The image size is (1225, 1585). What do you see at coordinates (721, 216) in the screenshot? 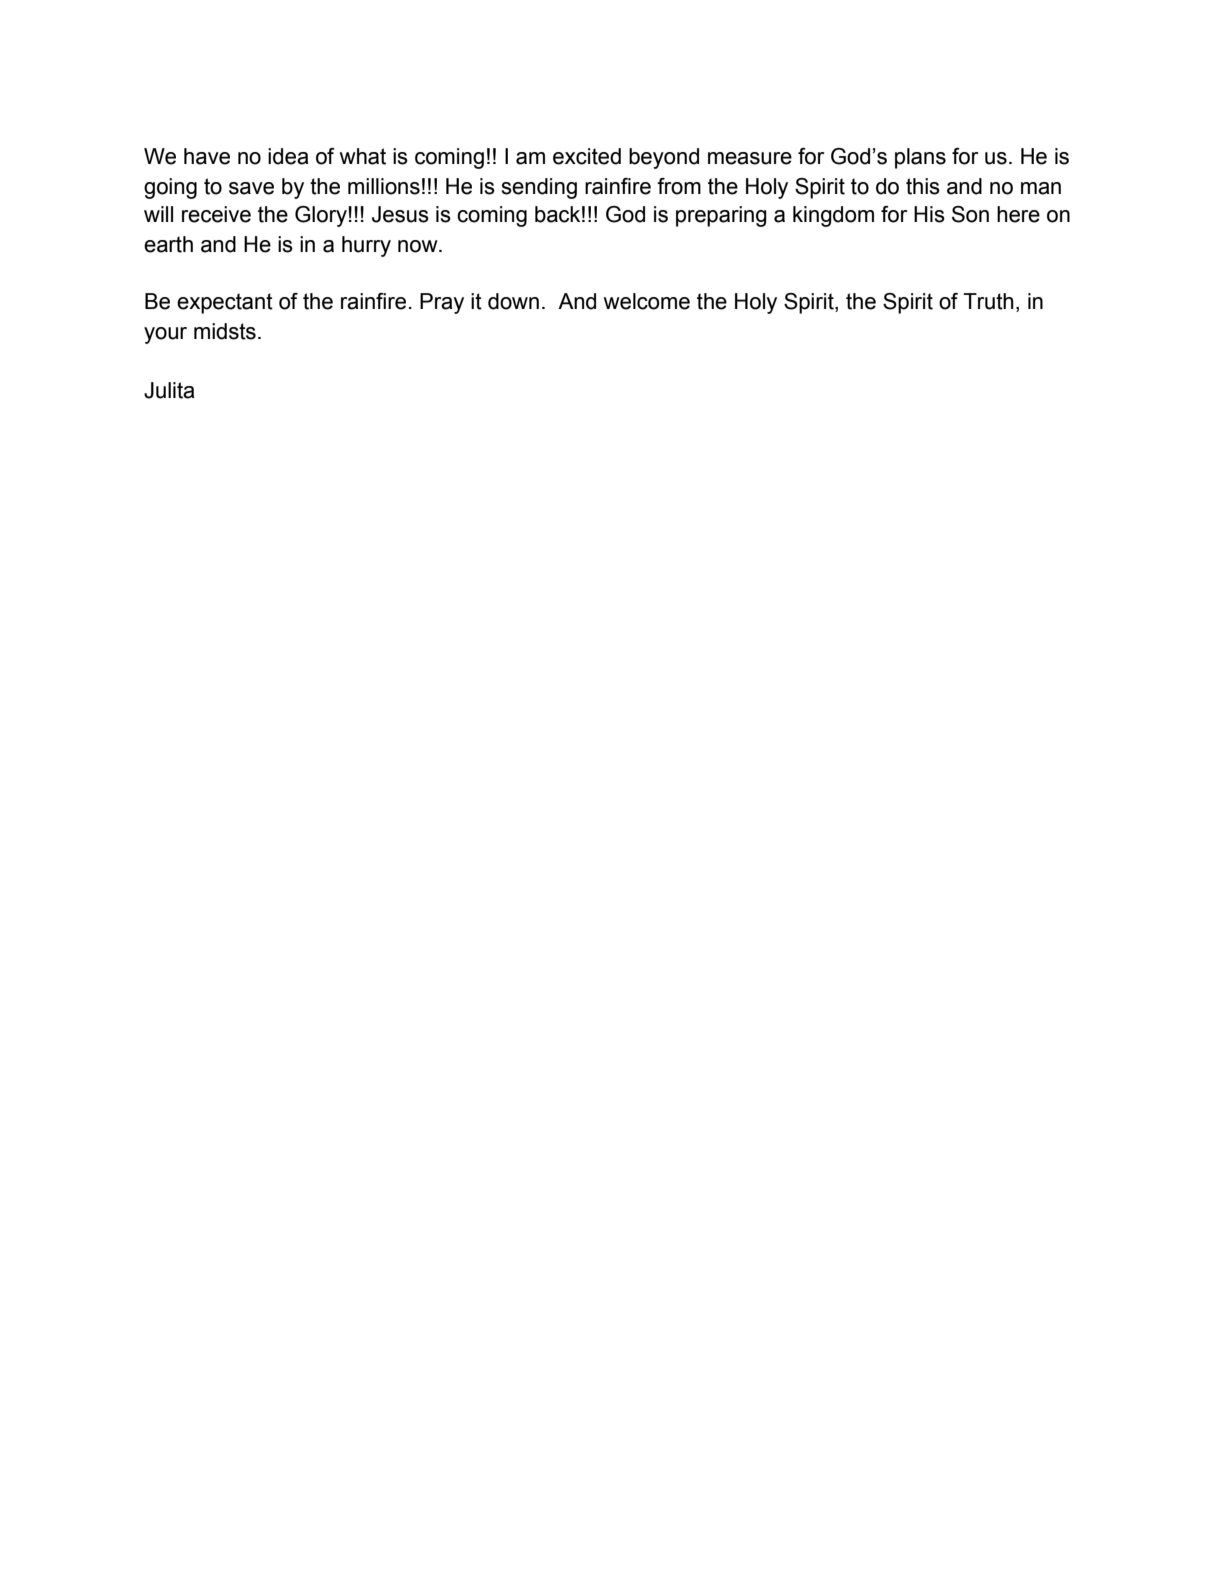
I see `preparing` at bounding box center [721, 216].
